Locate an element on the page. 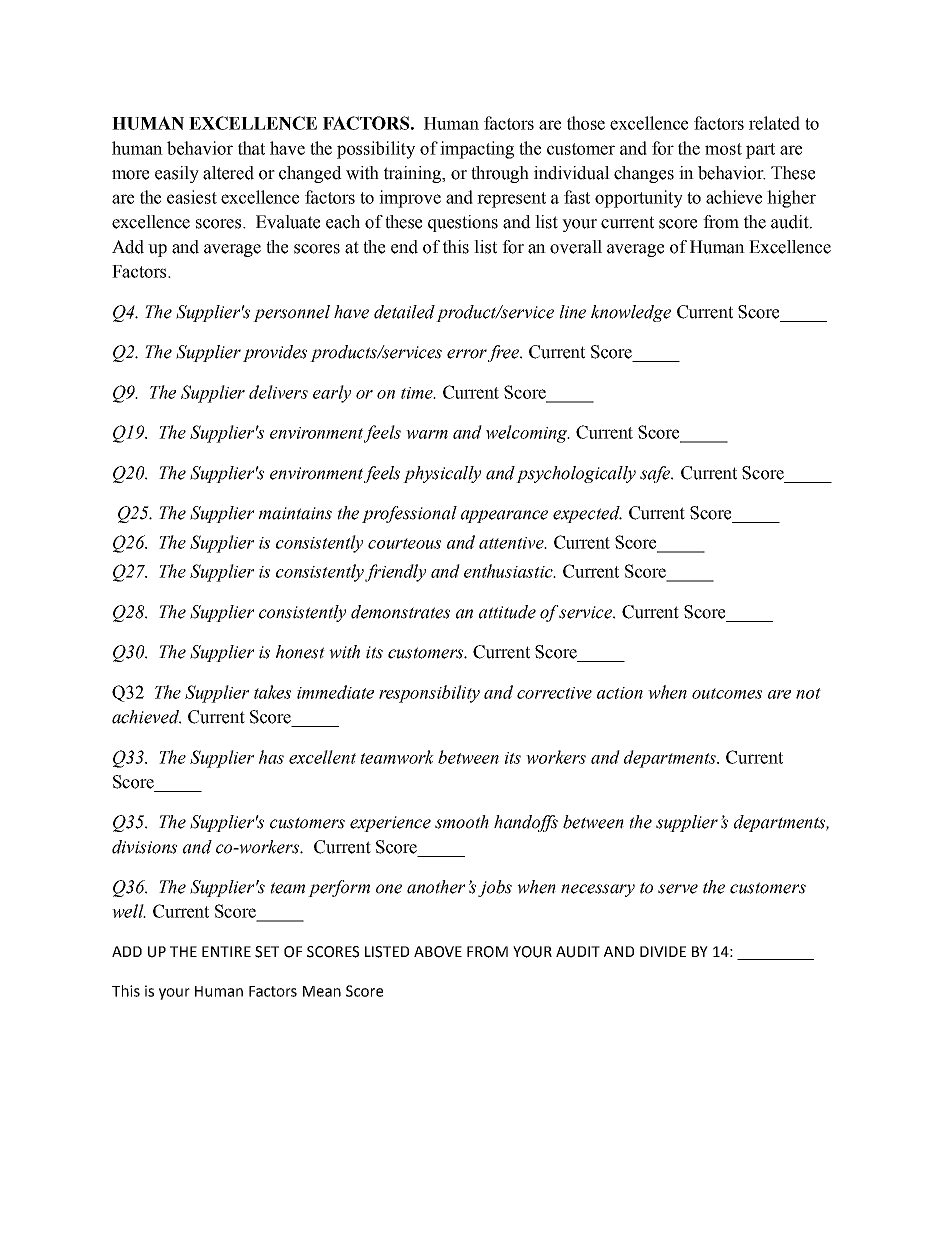 This page has height=1233, width=952. ENTIRE is located at coordinates (226, 951).
